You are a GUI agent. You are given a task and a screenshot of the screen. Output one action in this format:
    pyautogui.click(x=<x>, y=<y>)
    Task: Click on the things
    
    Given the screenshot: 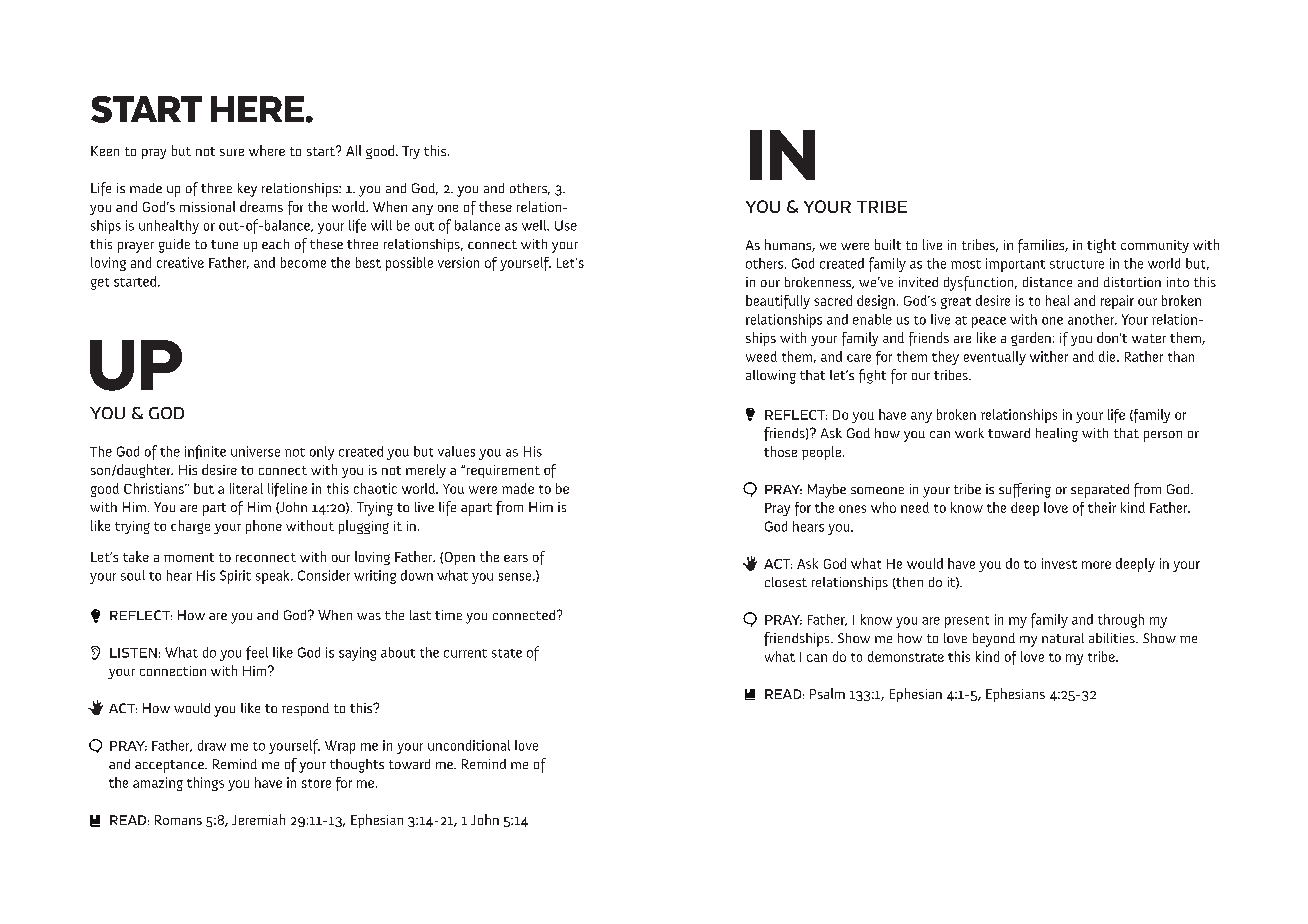 What is the action you would take?
    pyautogui.click(x=205, y=784)
